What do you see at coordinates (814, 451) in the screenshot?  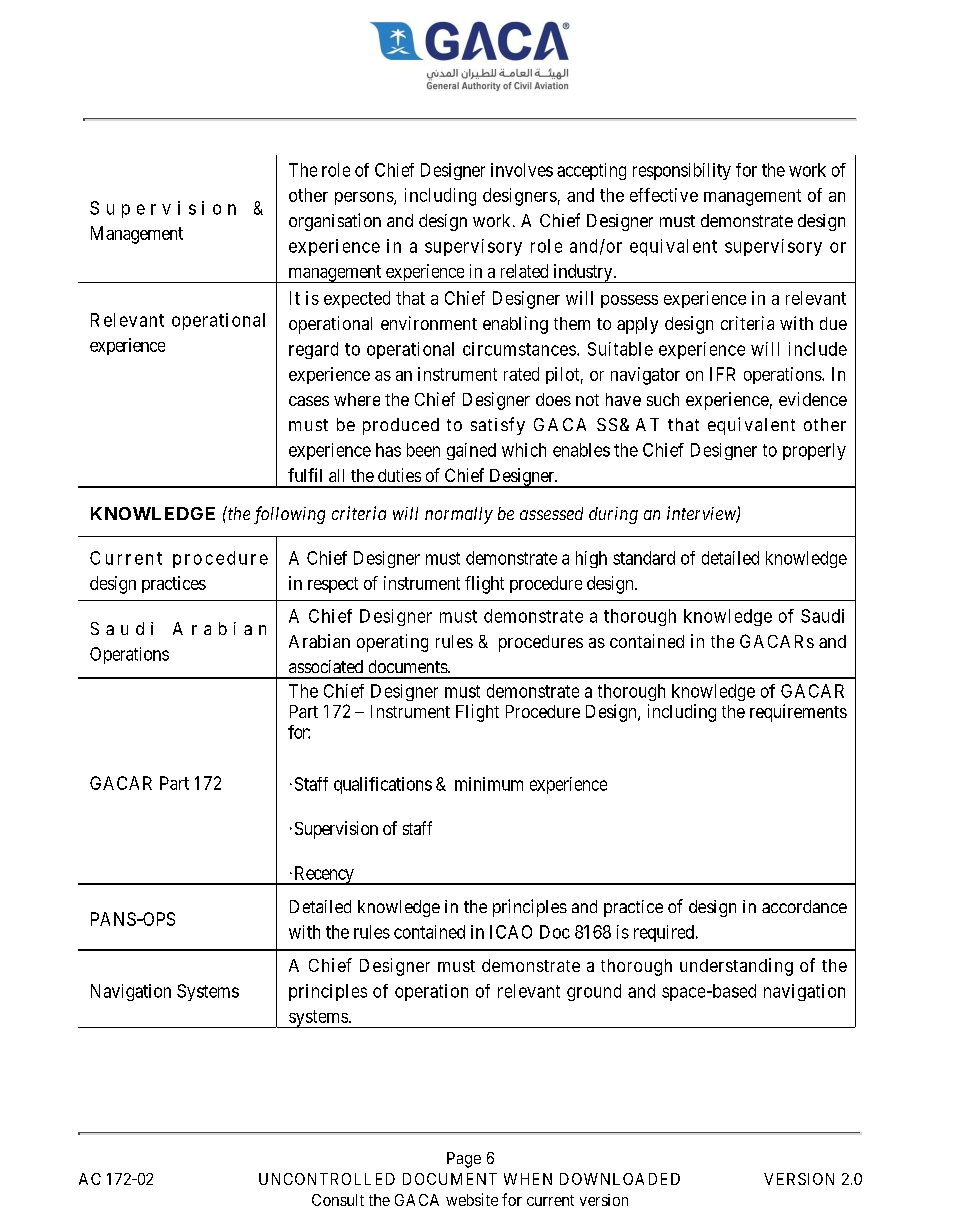 I see `properly` at bounding box center [814, 451].
